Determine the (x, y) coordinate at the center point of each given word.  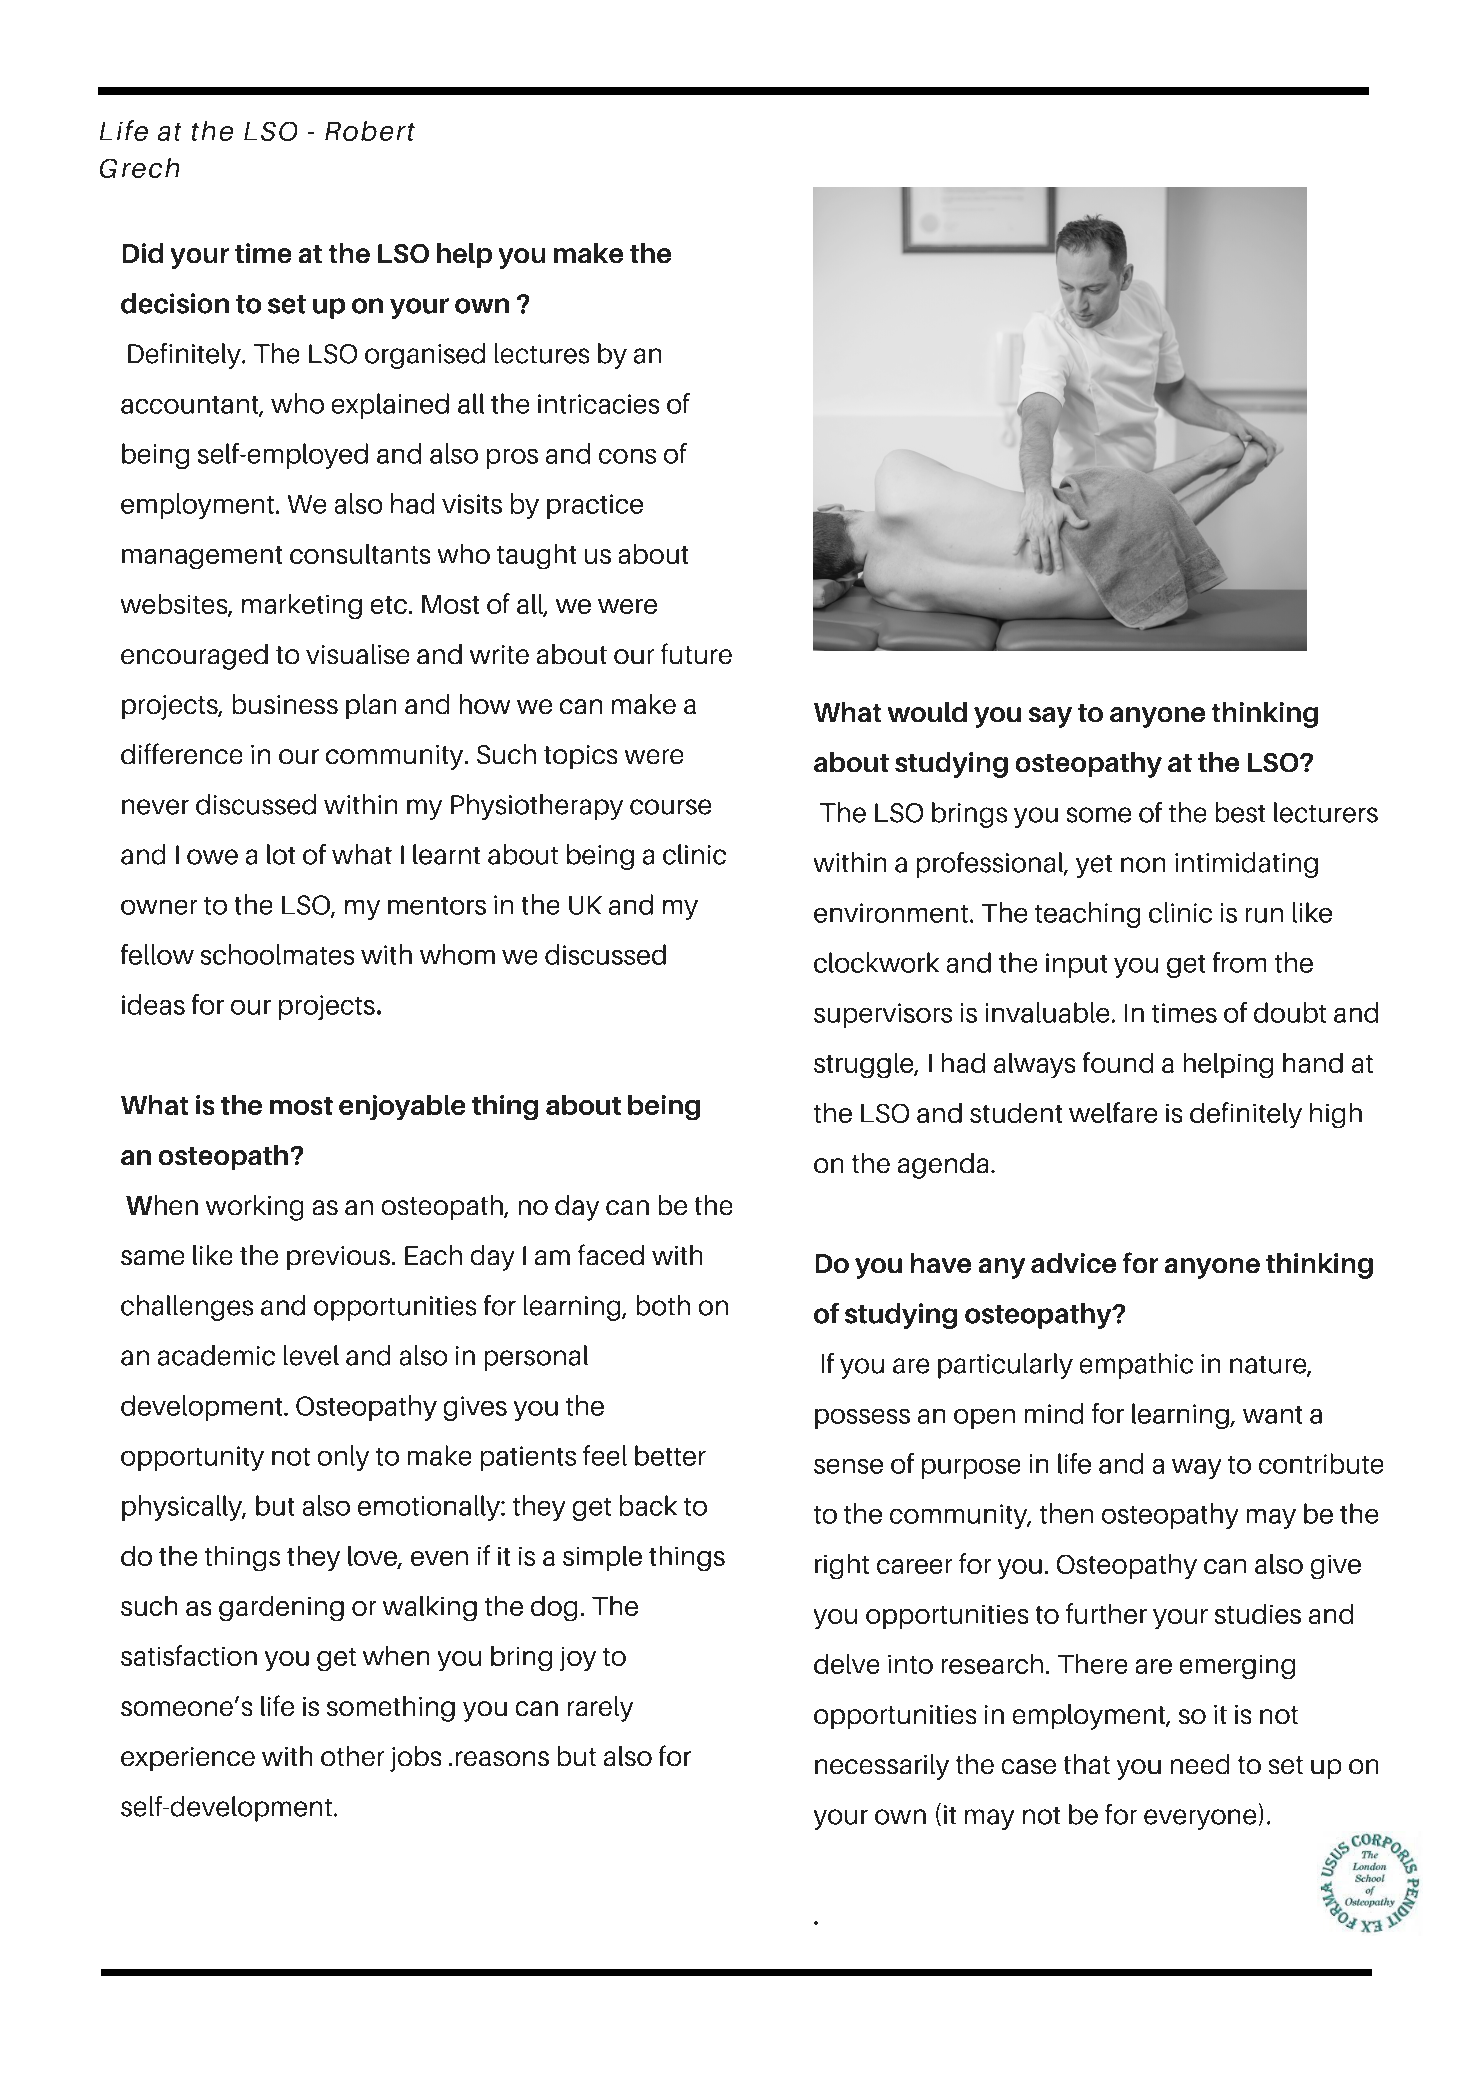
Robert (370, 131)
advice (1073, 1263)
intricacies (598, 404)
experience (188, 1759)
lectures (542, 353)
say (1050, 717)
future (696, 653)
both (663, 1305)
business (285, 704)
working (254, 1208)
